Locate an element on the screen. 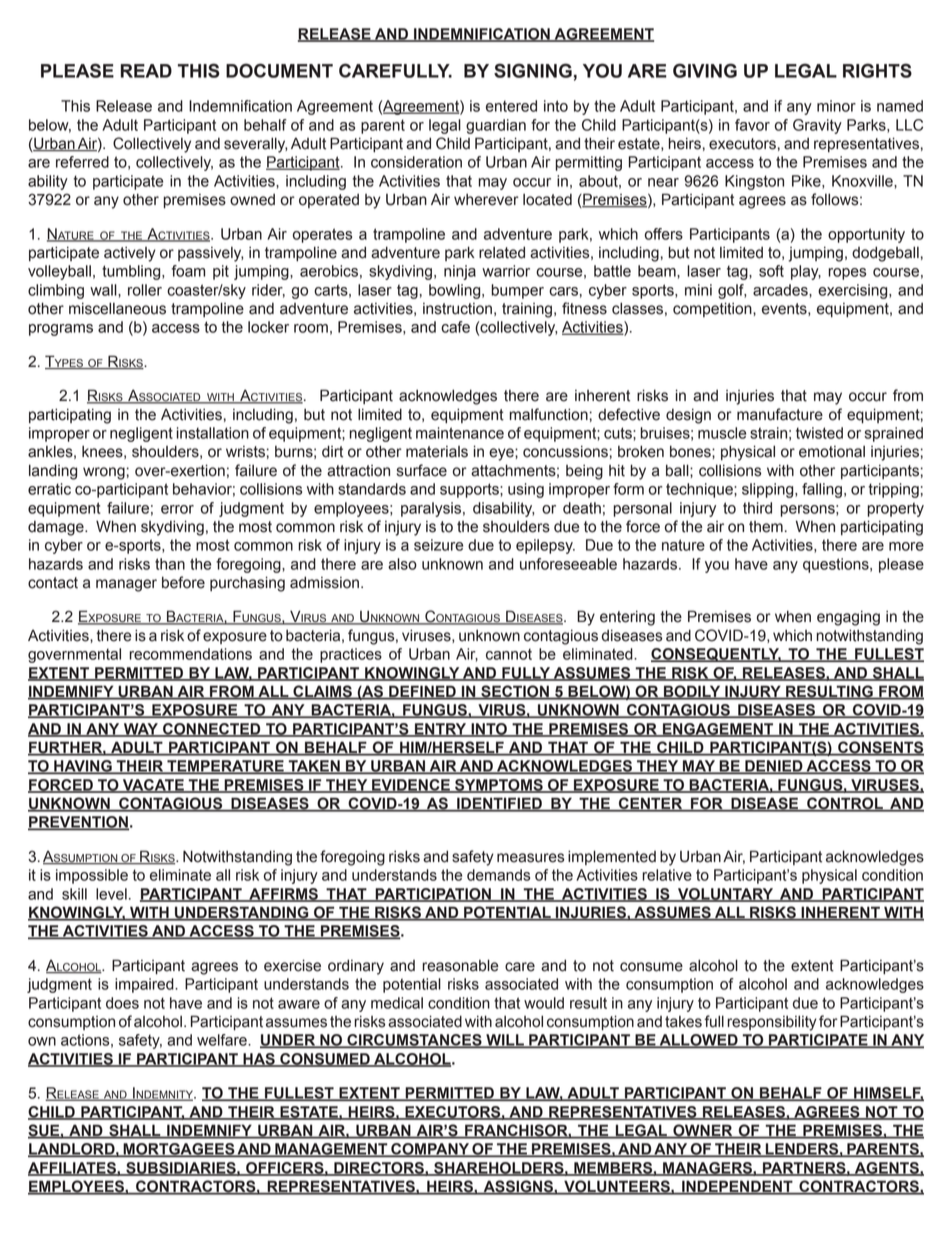 The image size is (952, 1233). READ is located at coordinates (146, 71).
